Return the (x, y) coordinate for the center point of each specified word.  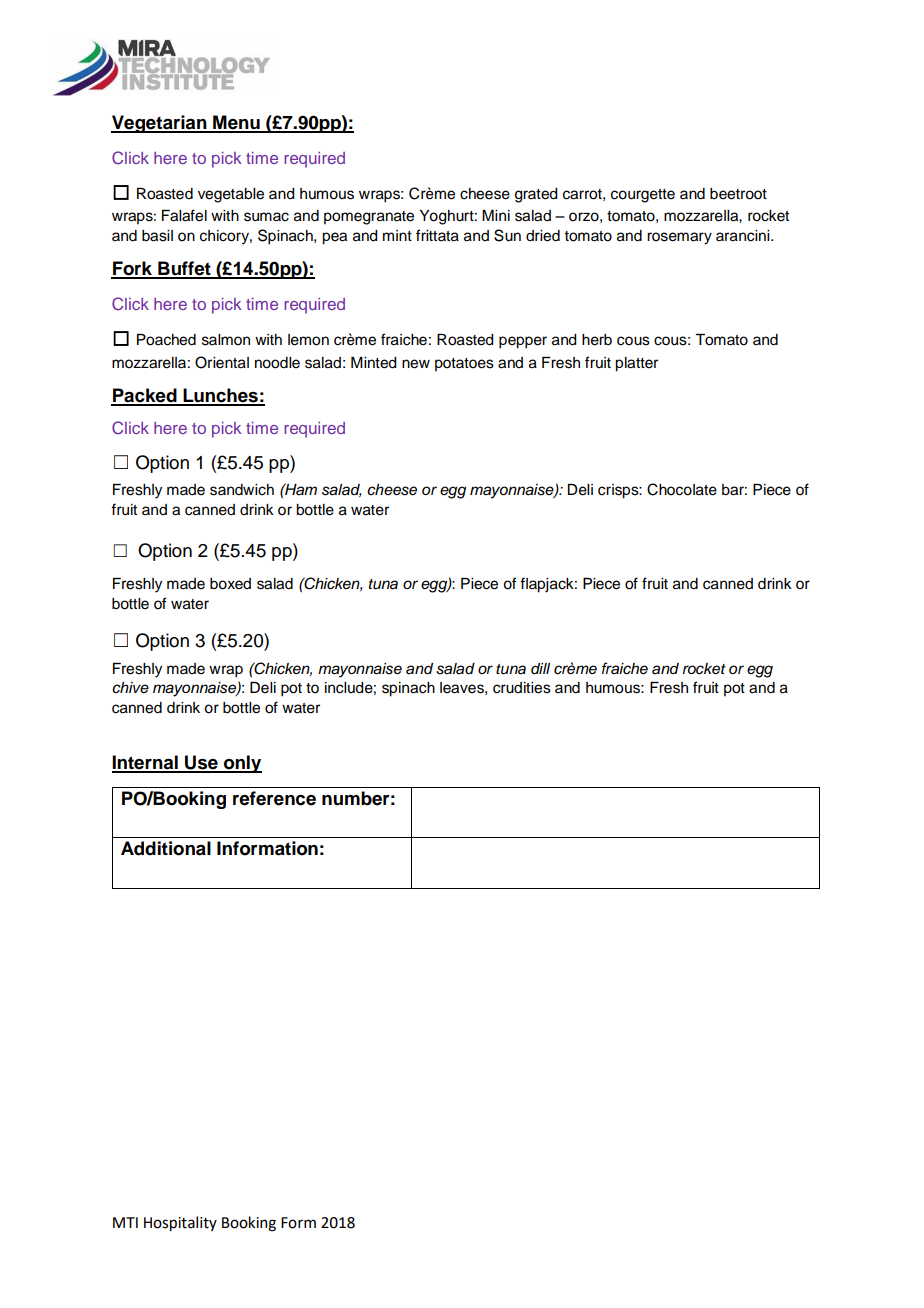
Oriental (222, 362)
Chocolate (682, 489)
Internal (146, 763)
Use (201, 763)
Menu (236, 123)
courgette (643, 196)
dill (540, 668)
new (416, 364)
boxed (230, 584)
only (242, 764)
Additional (166, 848)
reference (274, 798)
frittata (437, 235)
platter (636, 364)
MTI (125, 1222)
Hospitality (180, 1223)
